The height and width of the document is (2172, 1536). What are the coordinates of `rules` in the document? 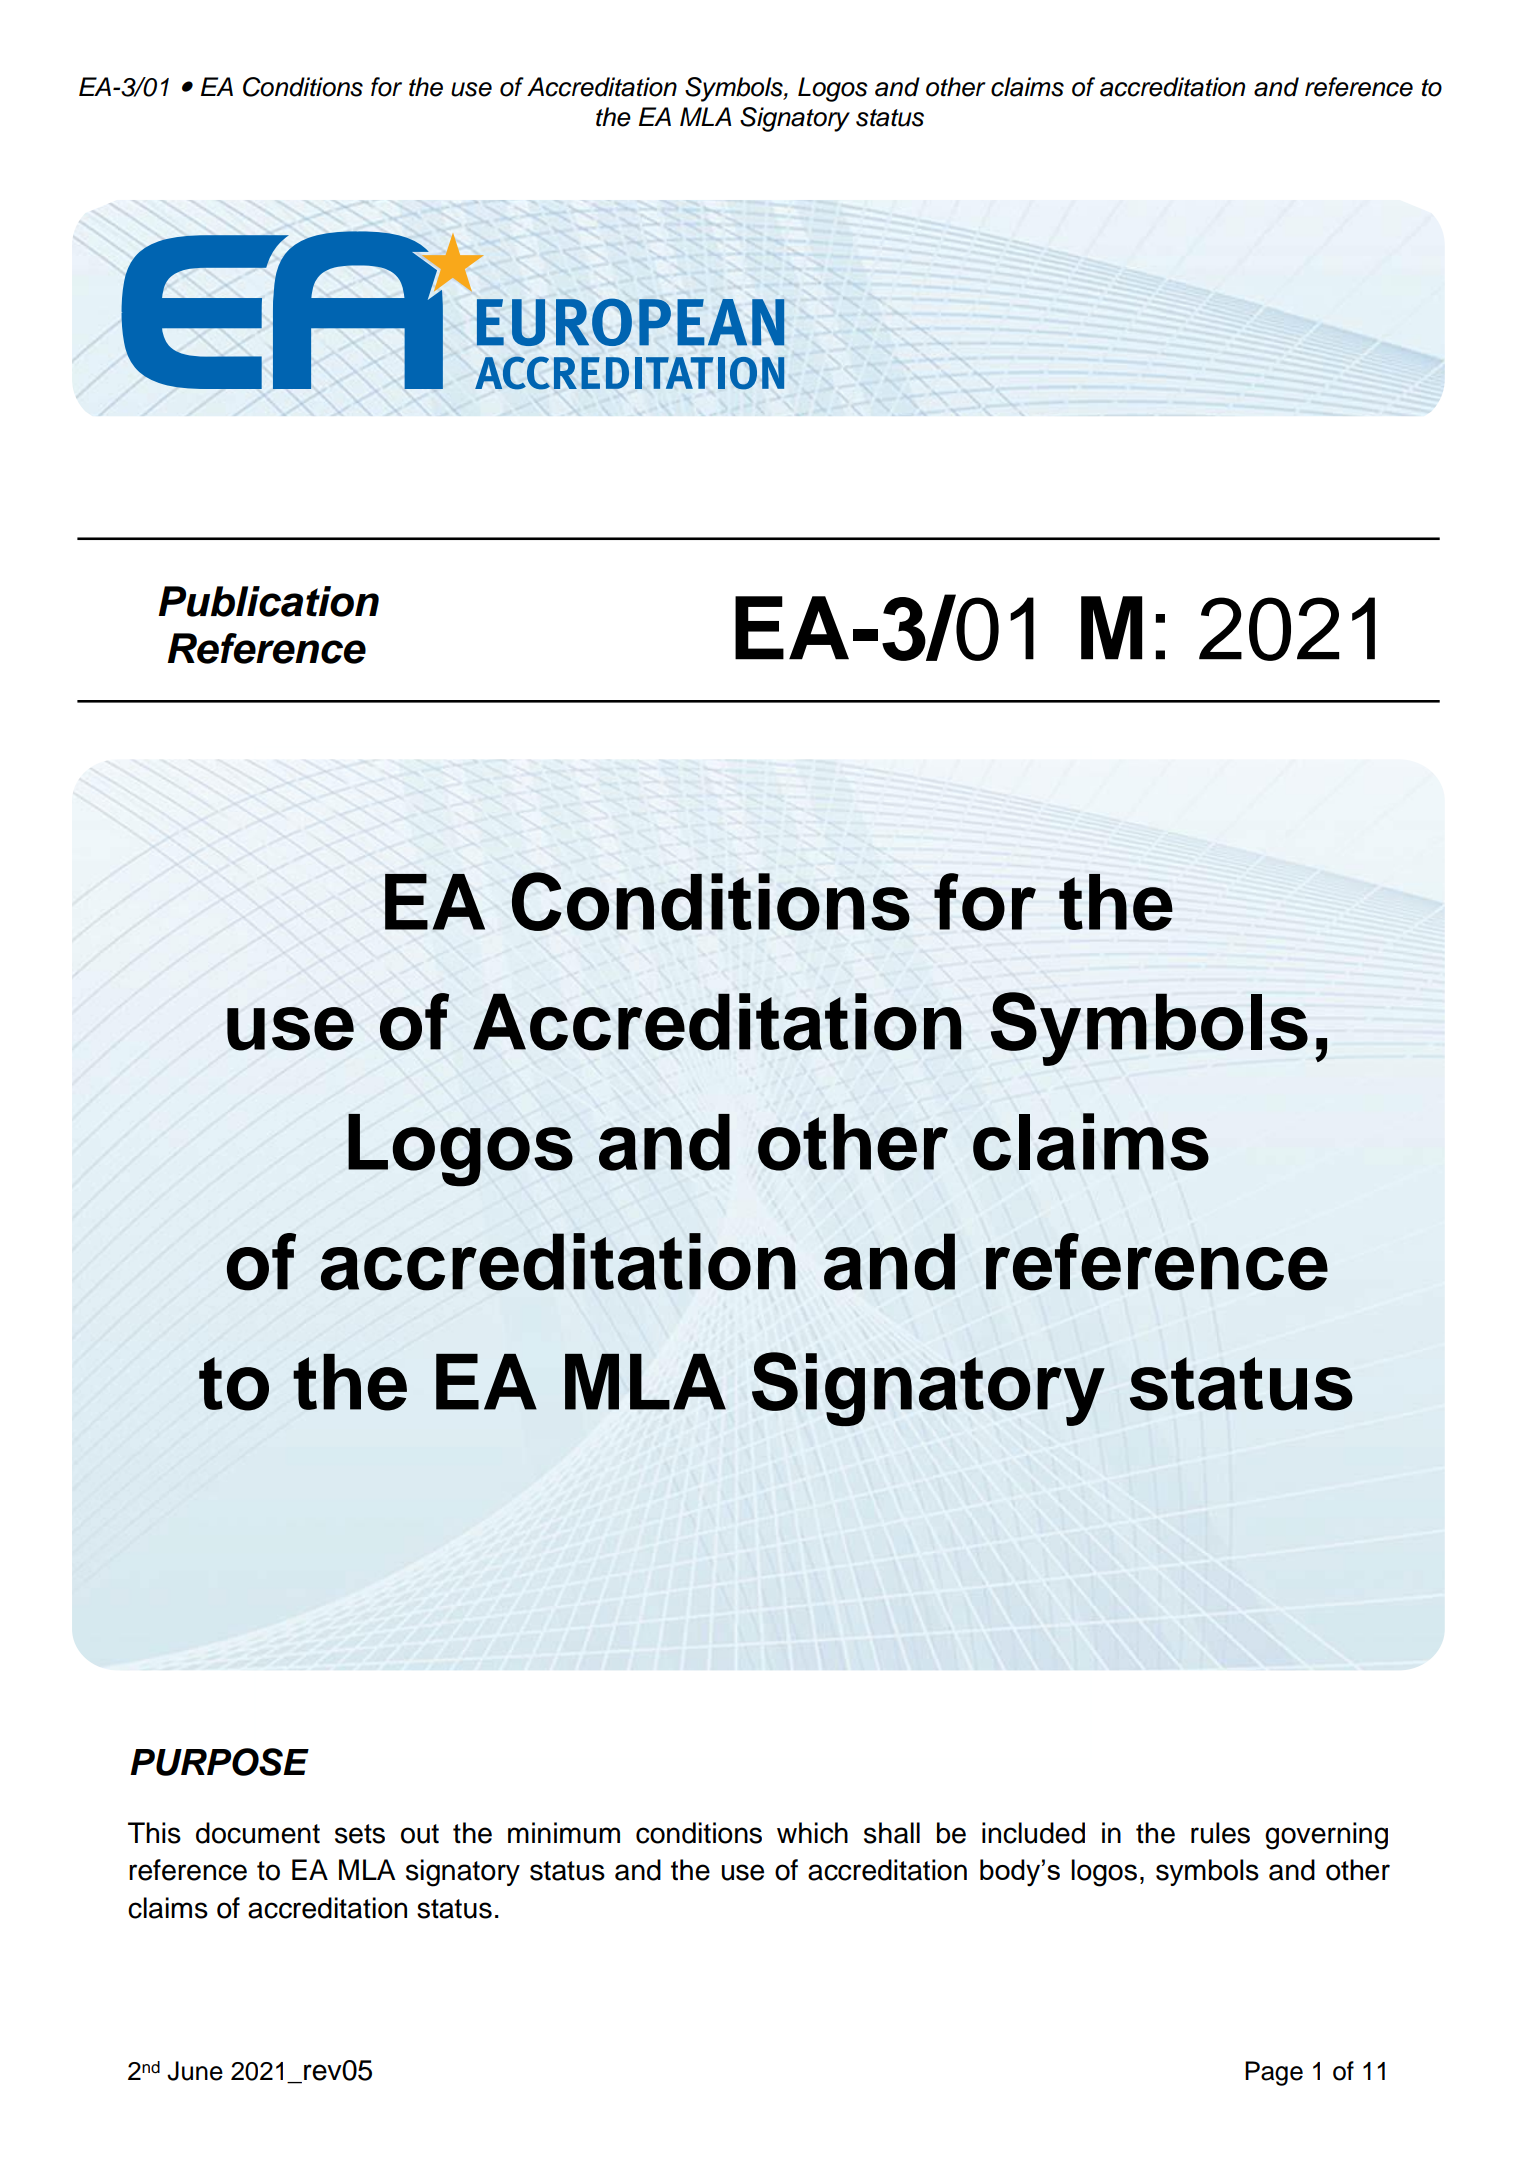 It's located at (1220, 1833).
